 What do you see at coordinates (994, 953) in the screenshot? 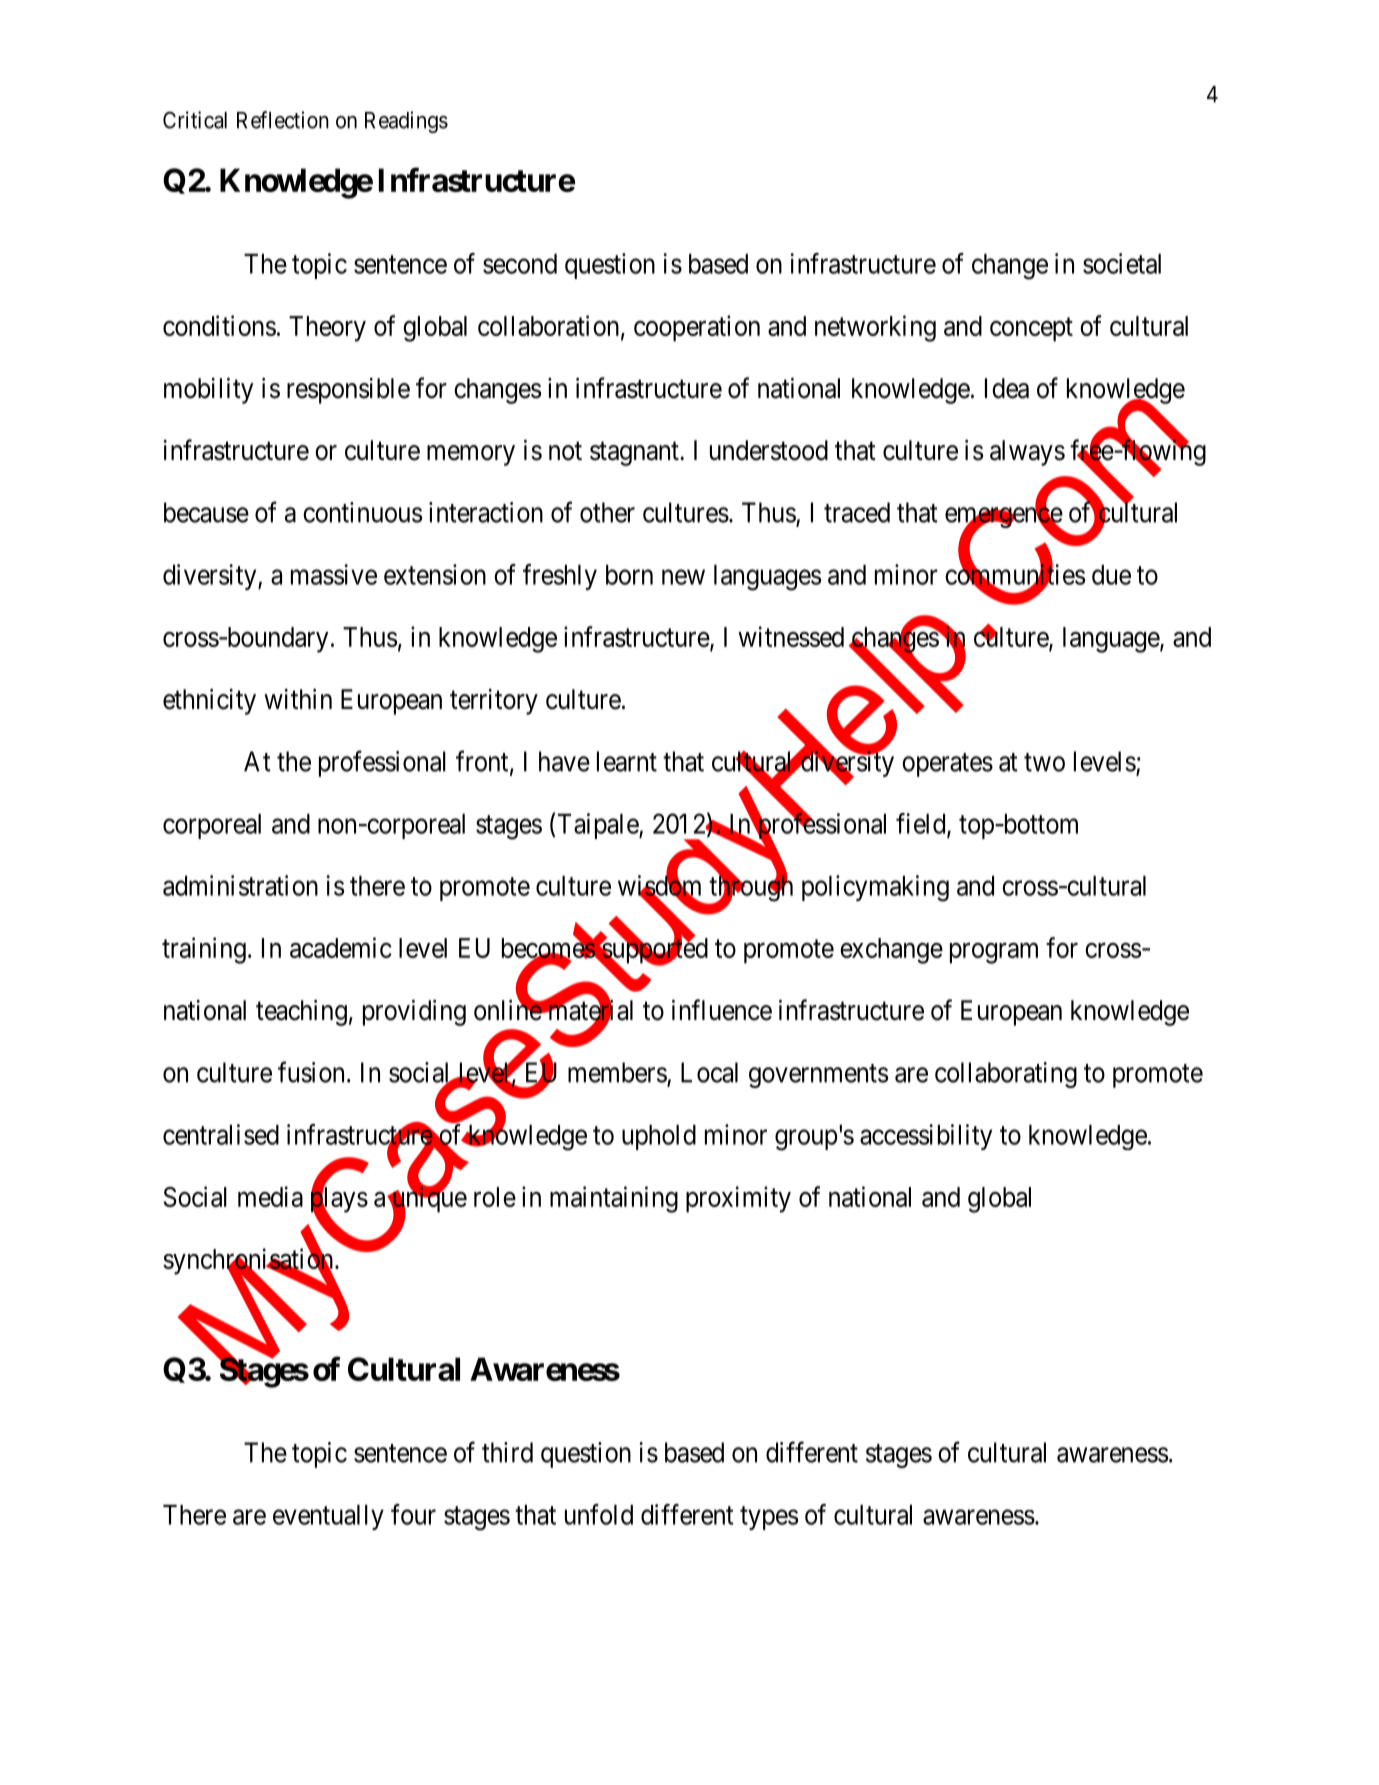
I see `program` at bounding box center [994, 953].
